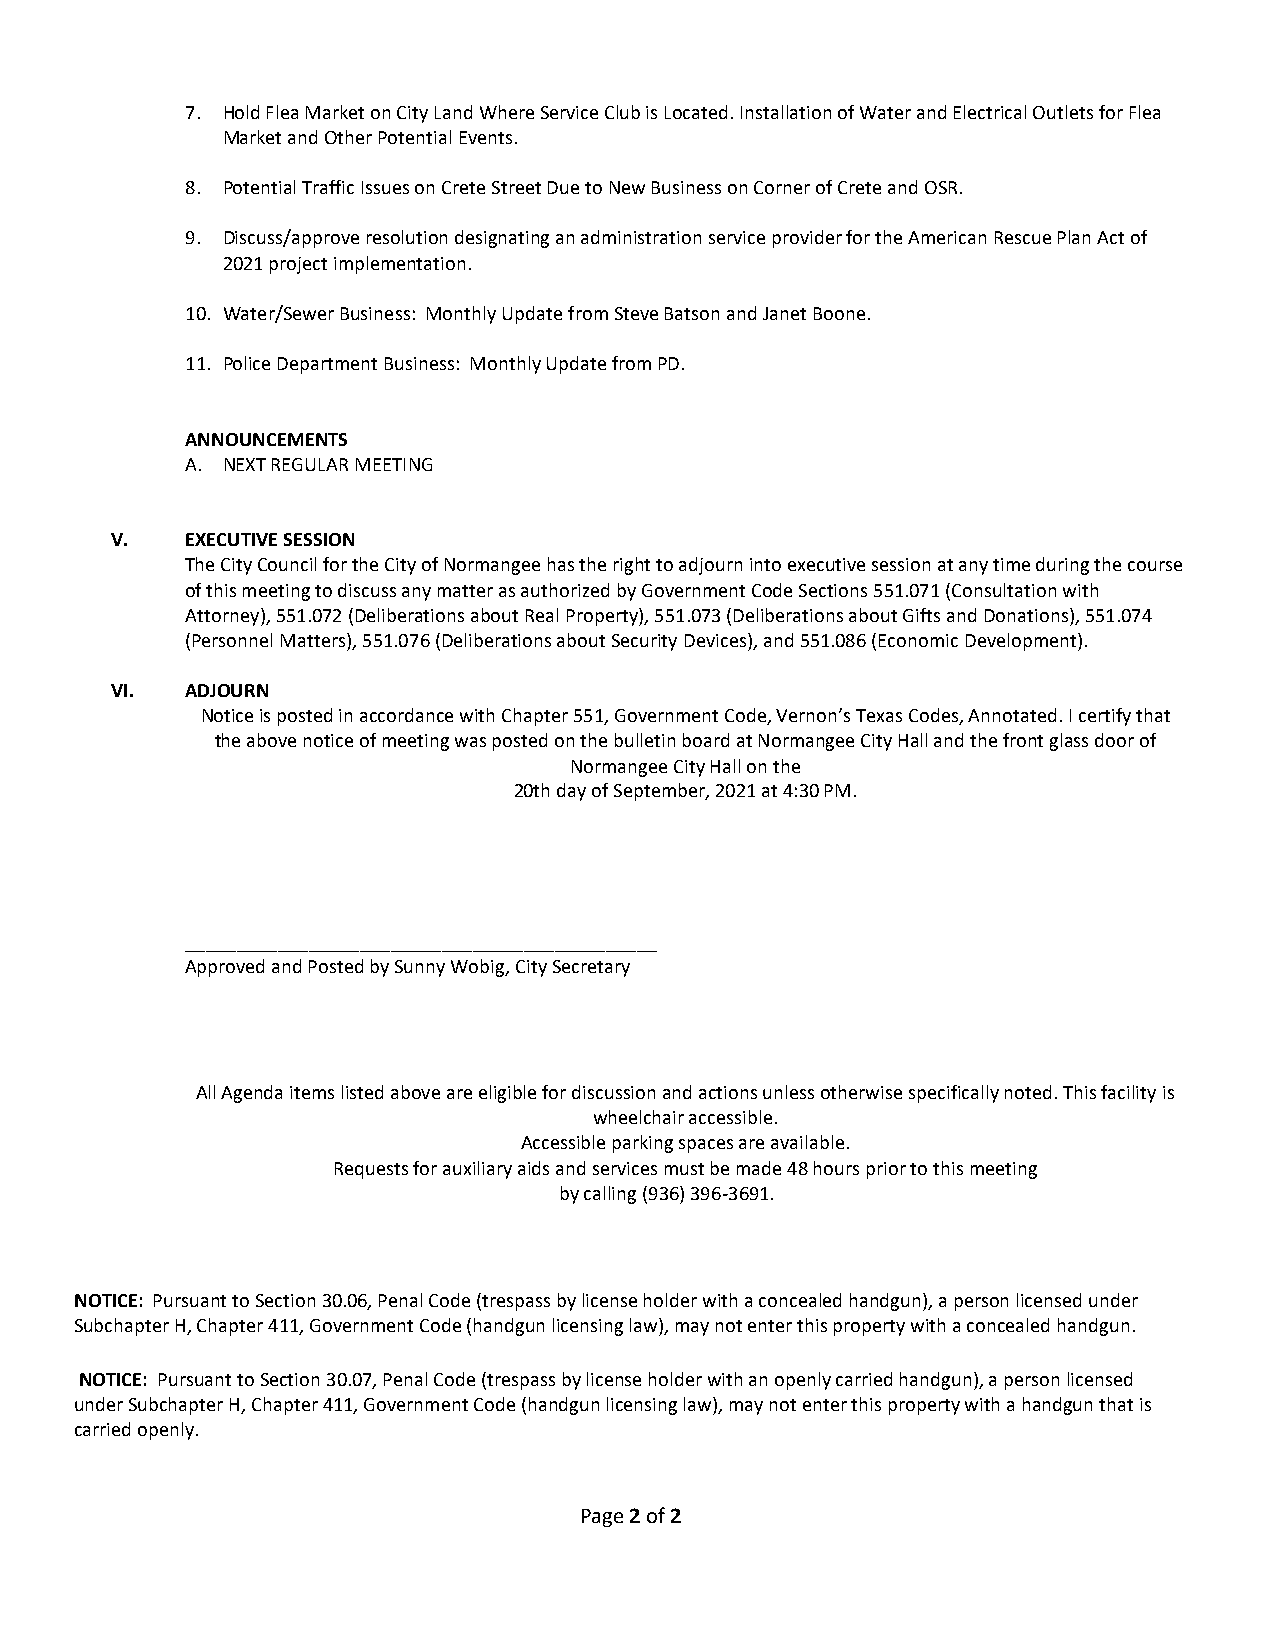  Describe the element at coordinates (706, 1146) in the screenshot. I see `spaces` at that location.
